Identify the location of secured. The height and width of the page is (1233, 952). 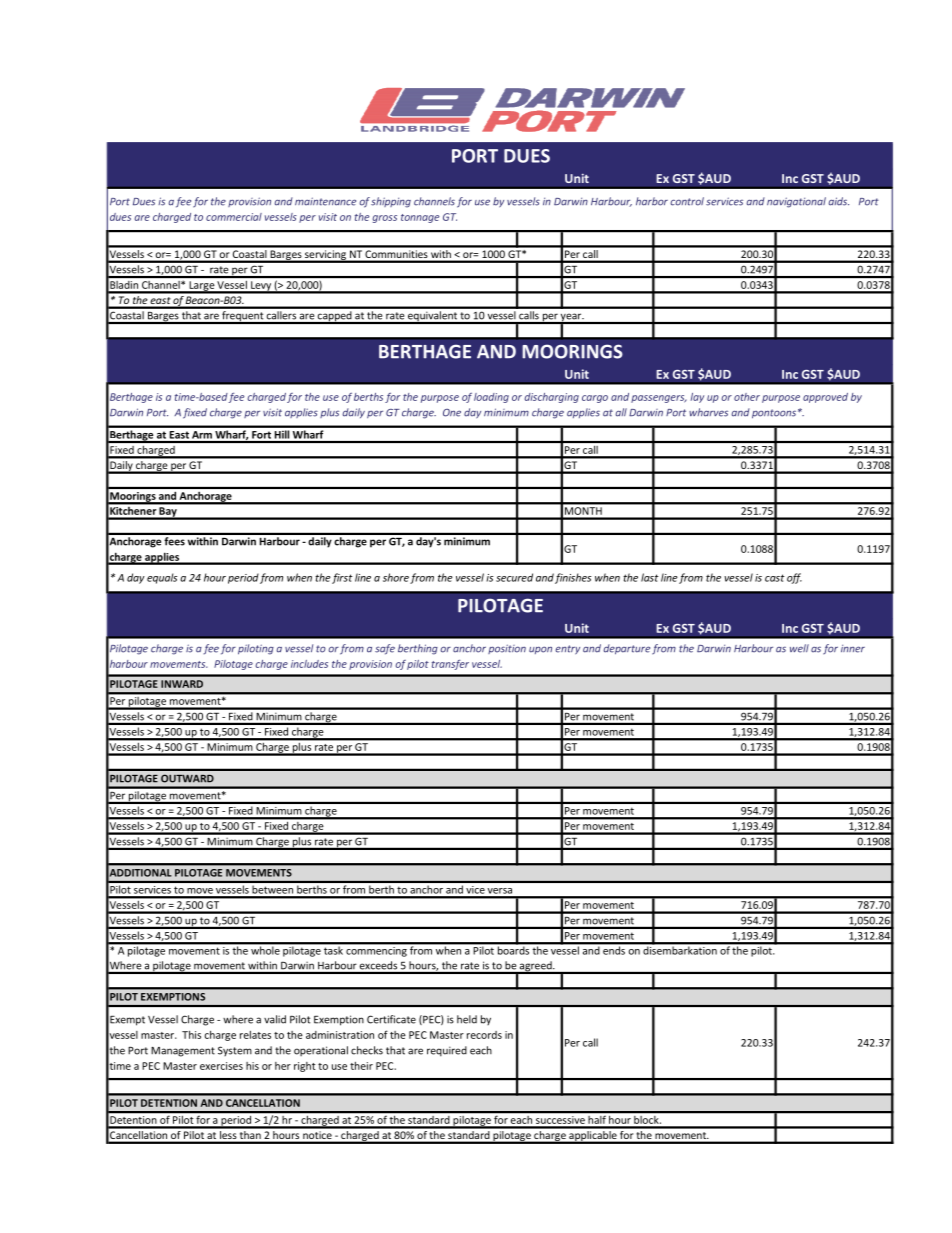
(514, 577).
